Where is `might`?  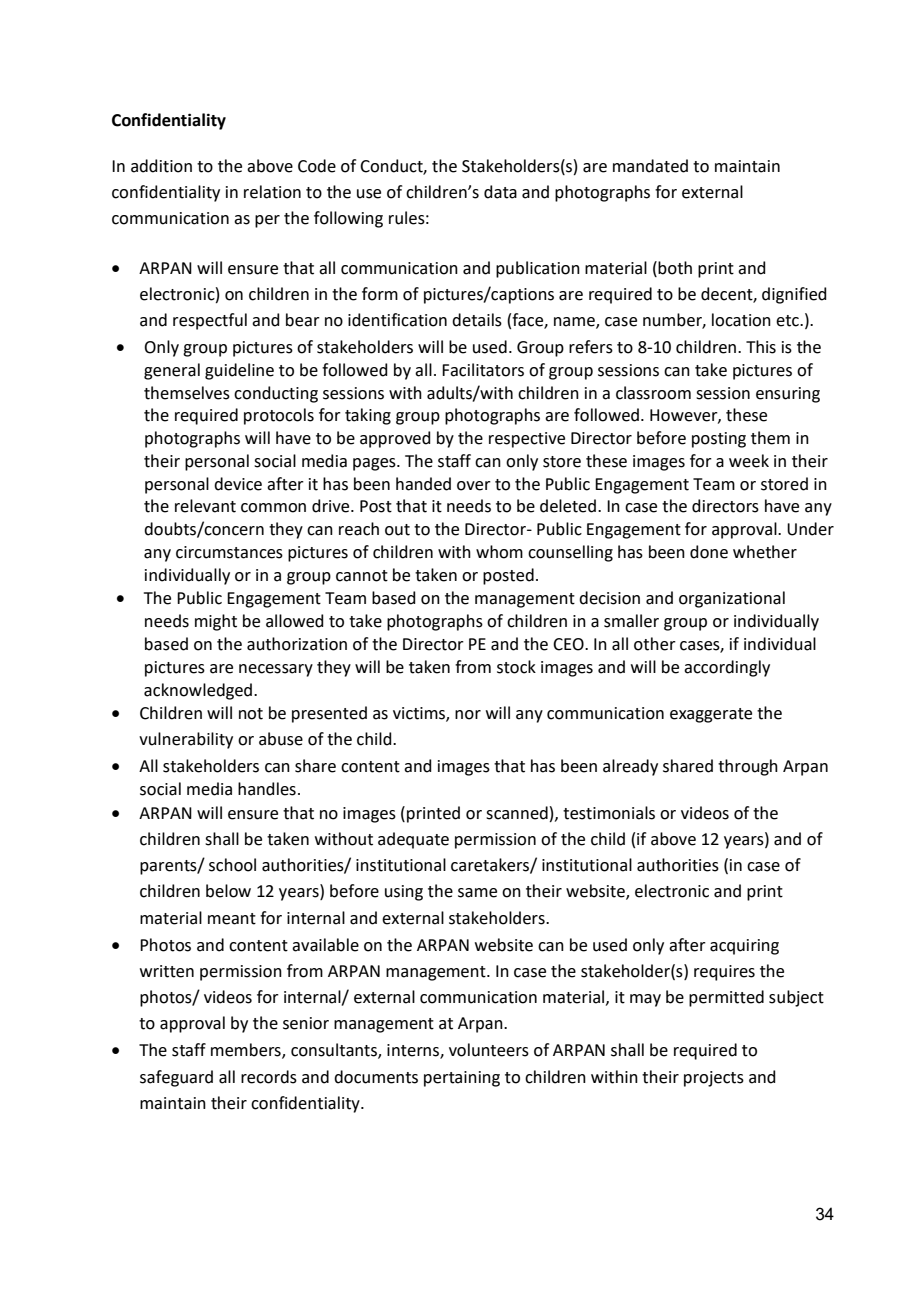
might is located at coordinates (216, 622).
